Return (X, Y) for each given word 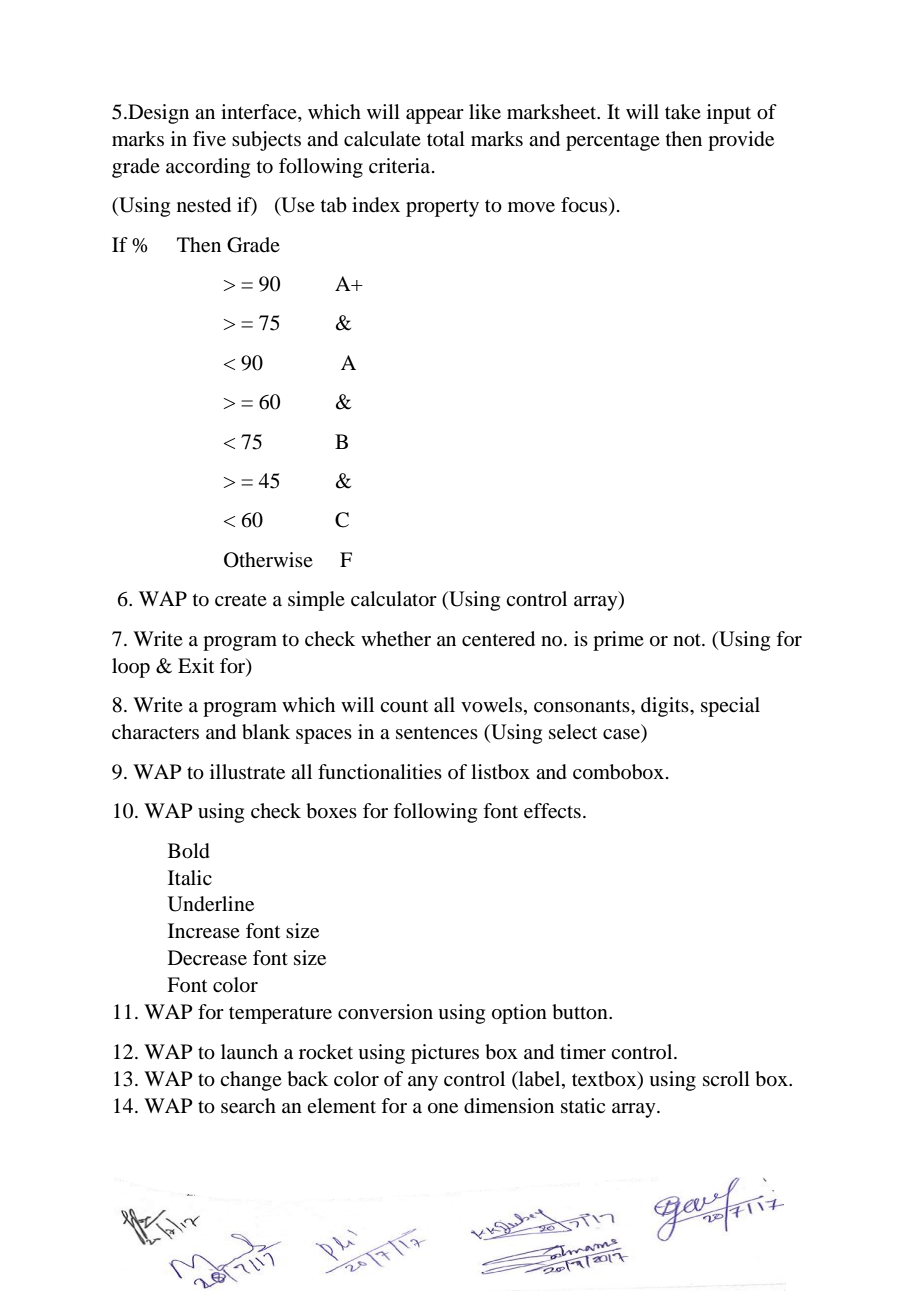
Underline (211, 904)
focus (585, 206)
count (404, 706)
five (209, 139)
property (442, 208)
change (251, 1081)
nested (204, 205)
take (683, 112)
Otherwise (268, 560)
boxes (331, 811)
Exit (196, 665)
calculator (394, 599)
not (688, 640)
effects (552, 811)
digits (666, 707)
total (446, 138)
